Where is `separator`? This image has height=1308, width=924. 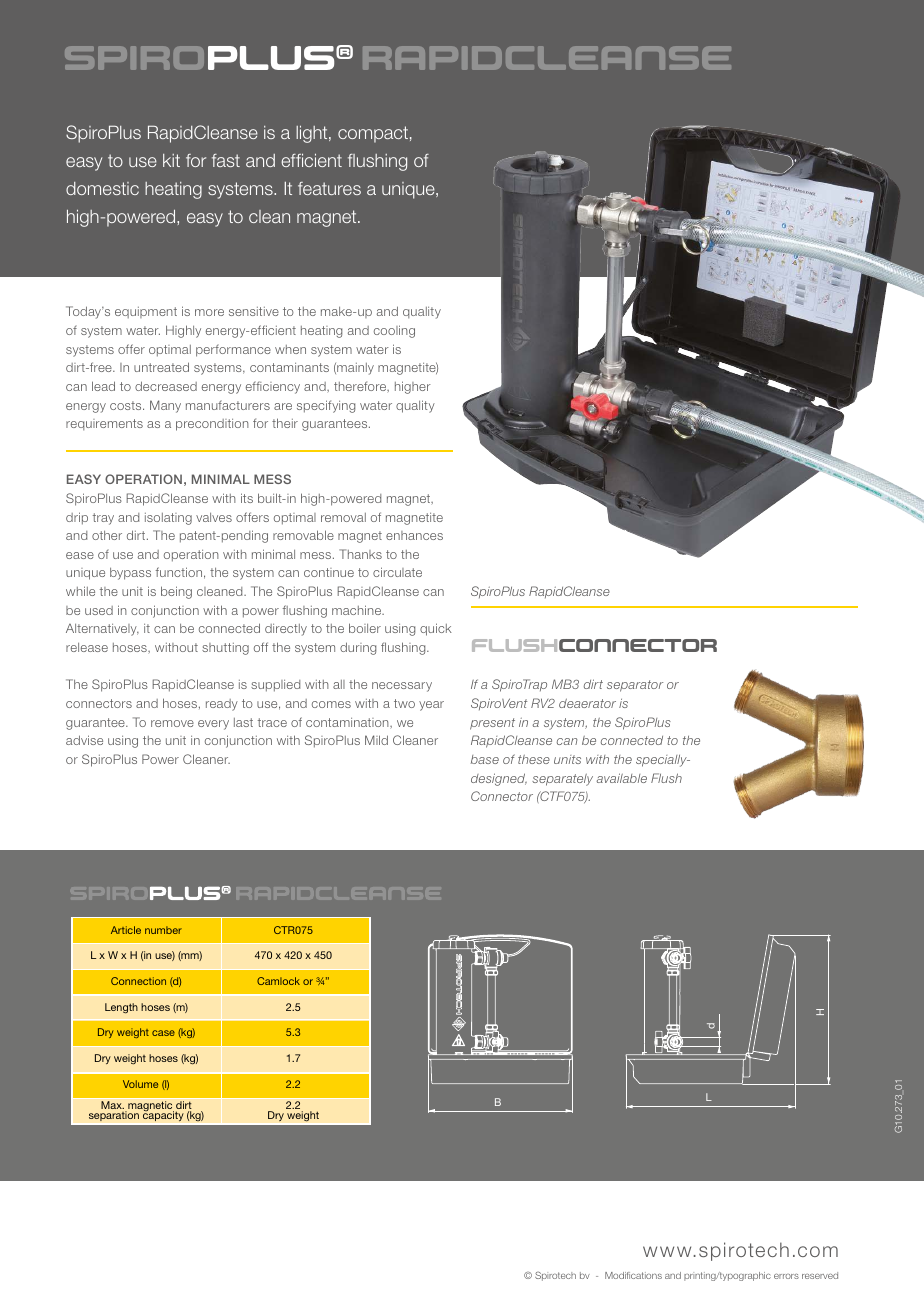
separator is located at coordinates (635, 686).
